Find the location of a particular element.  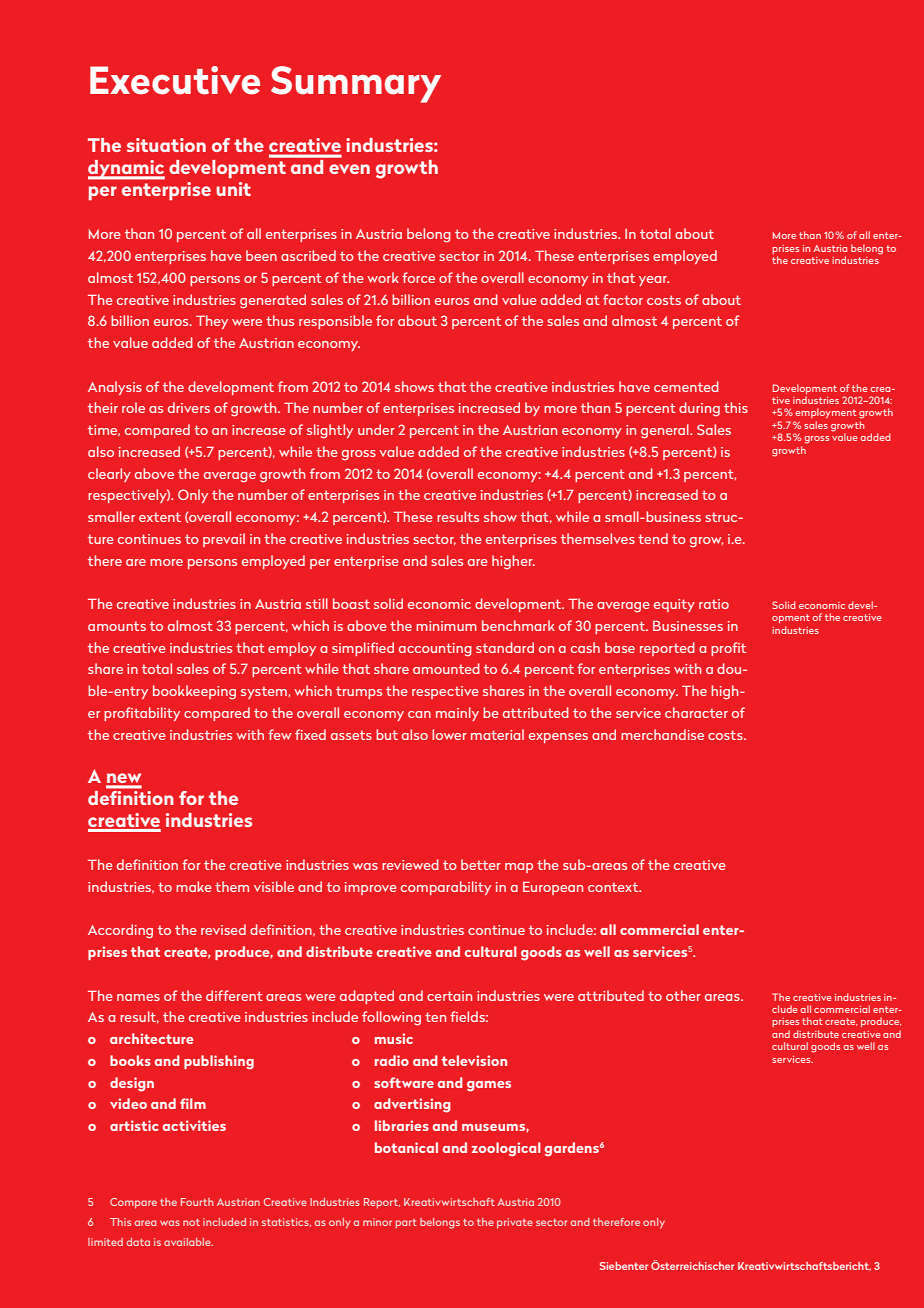

general is located at coordinates (666, 431).
